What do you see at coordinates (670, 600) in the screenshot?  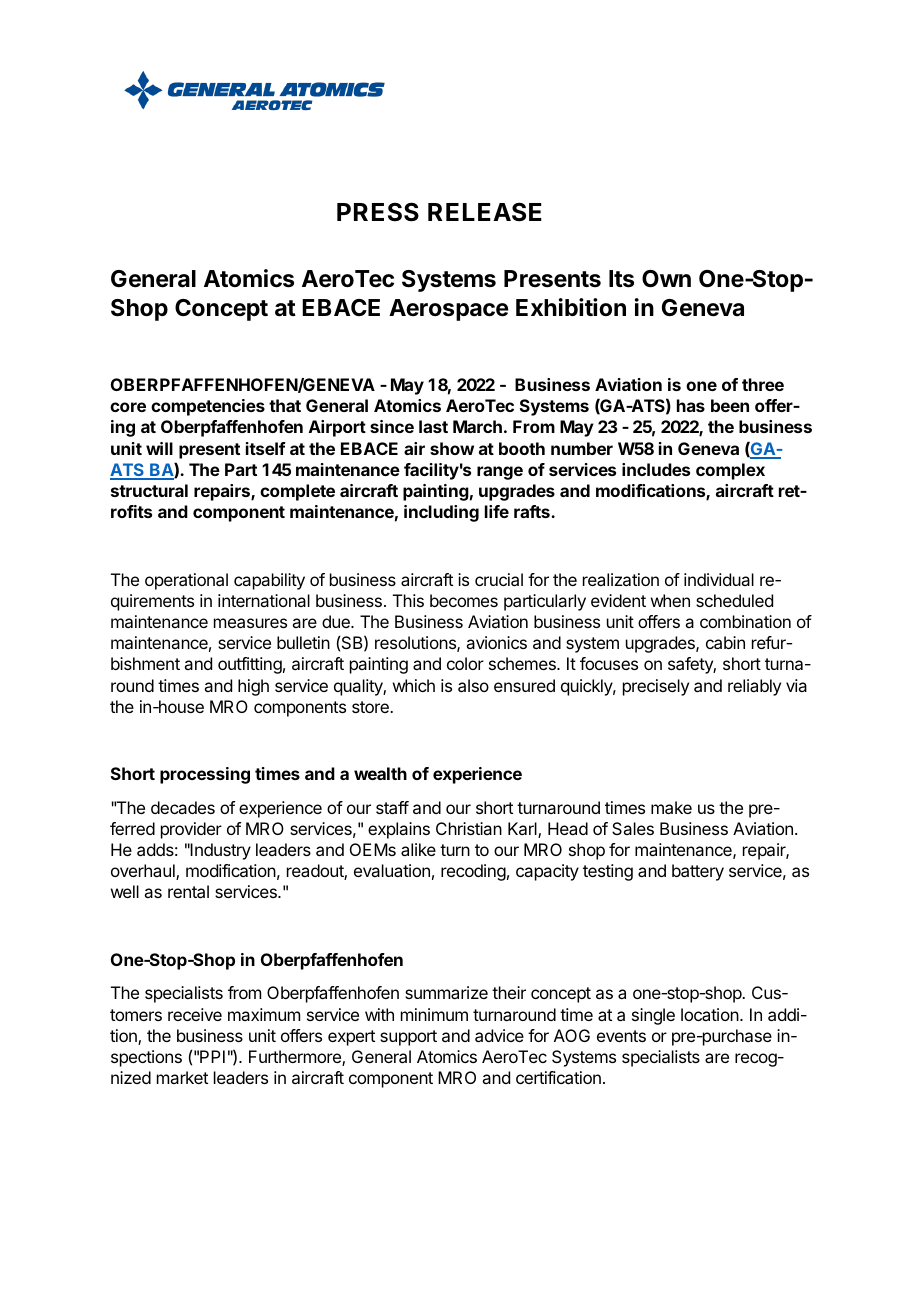 I see `when` at bounding box center [670, 600].
